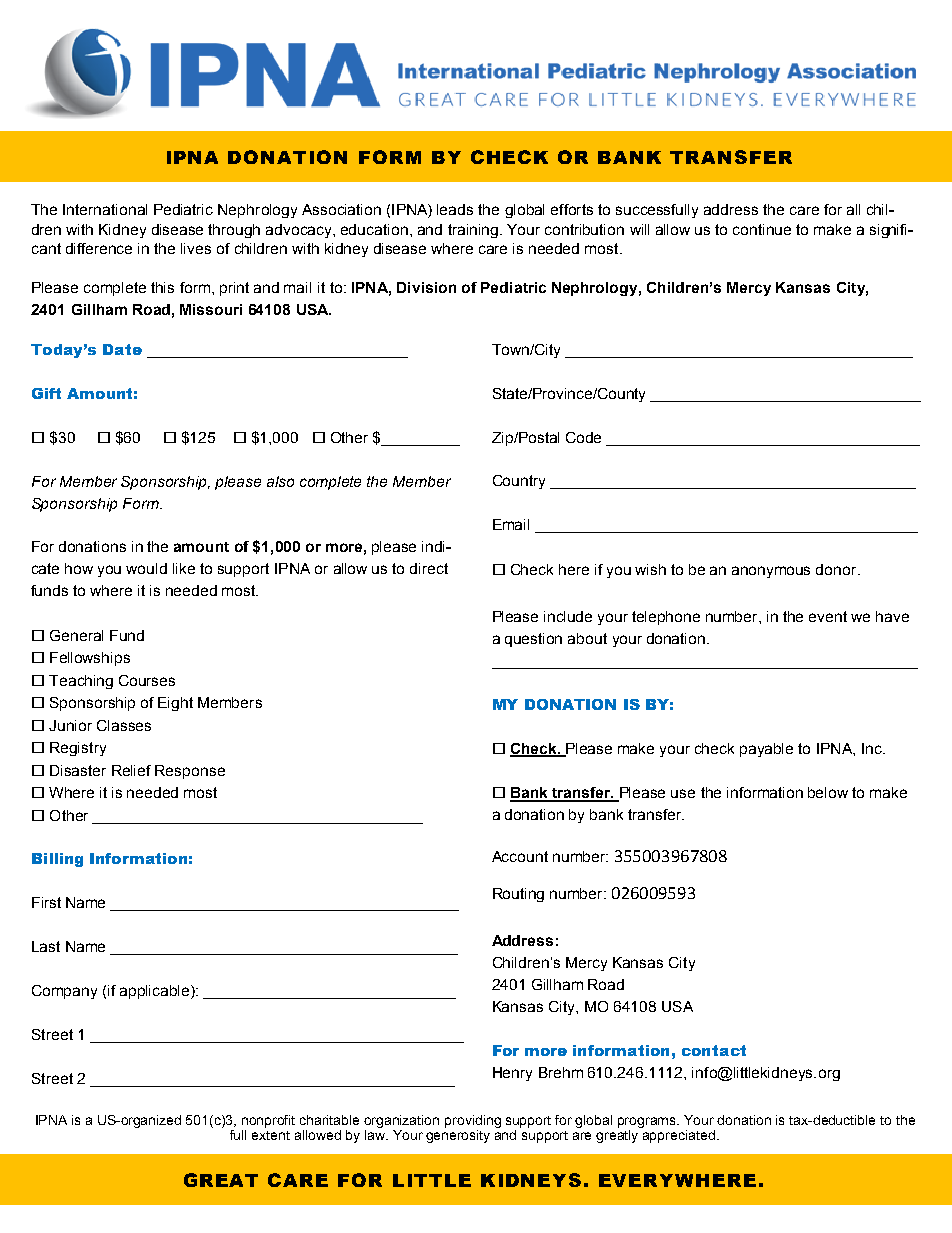 The image size is (952, 1233). Describe the element at coordinates (268, 1121) in the screenshot. I see `nonprofit` at that location.
